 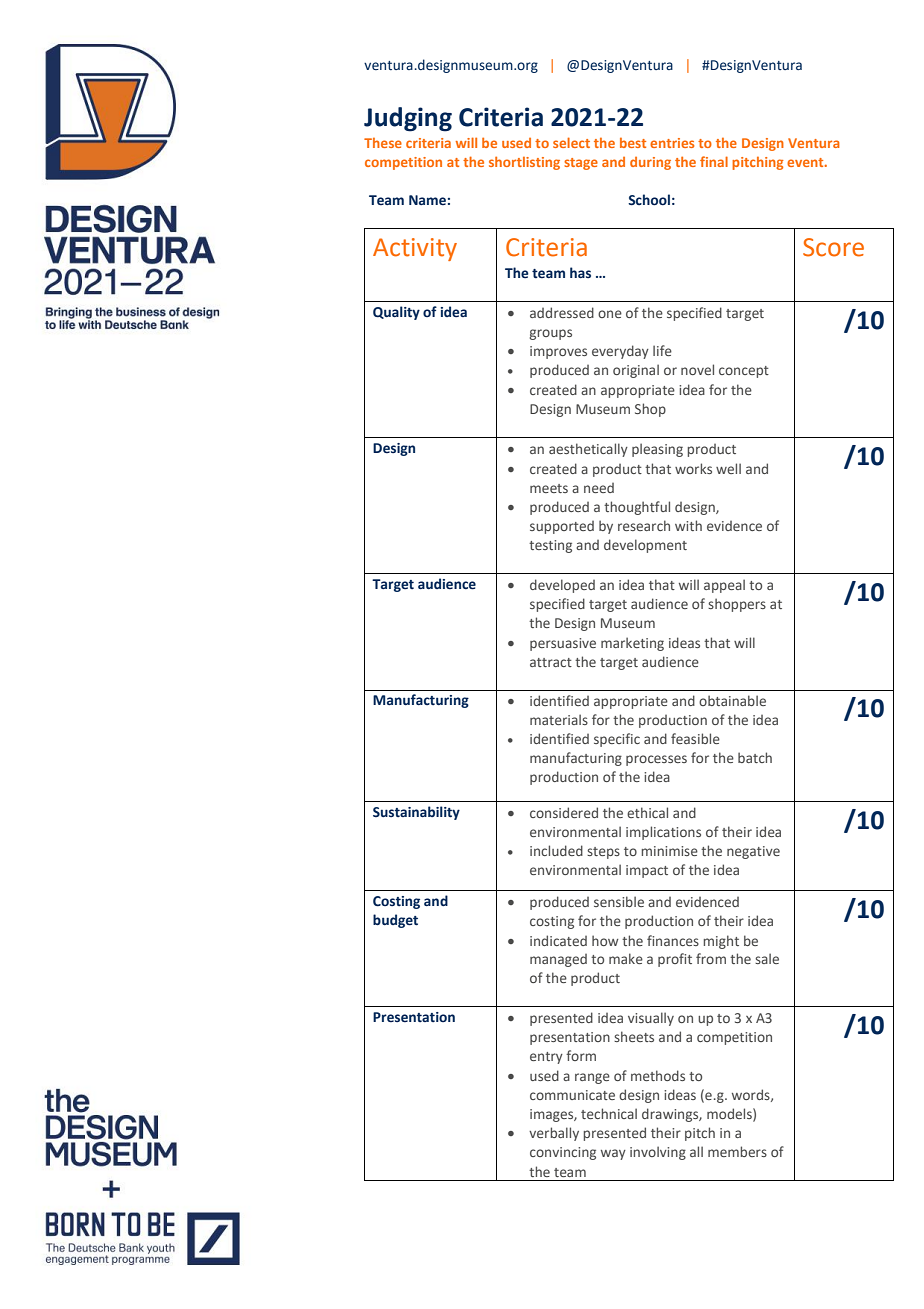 What do you see at coordinates (408, 119) in the screenshot?
I see `Judging` at bounding box center [408, 119].
